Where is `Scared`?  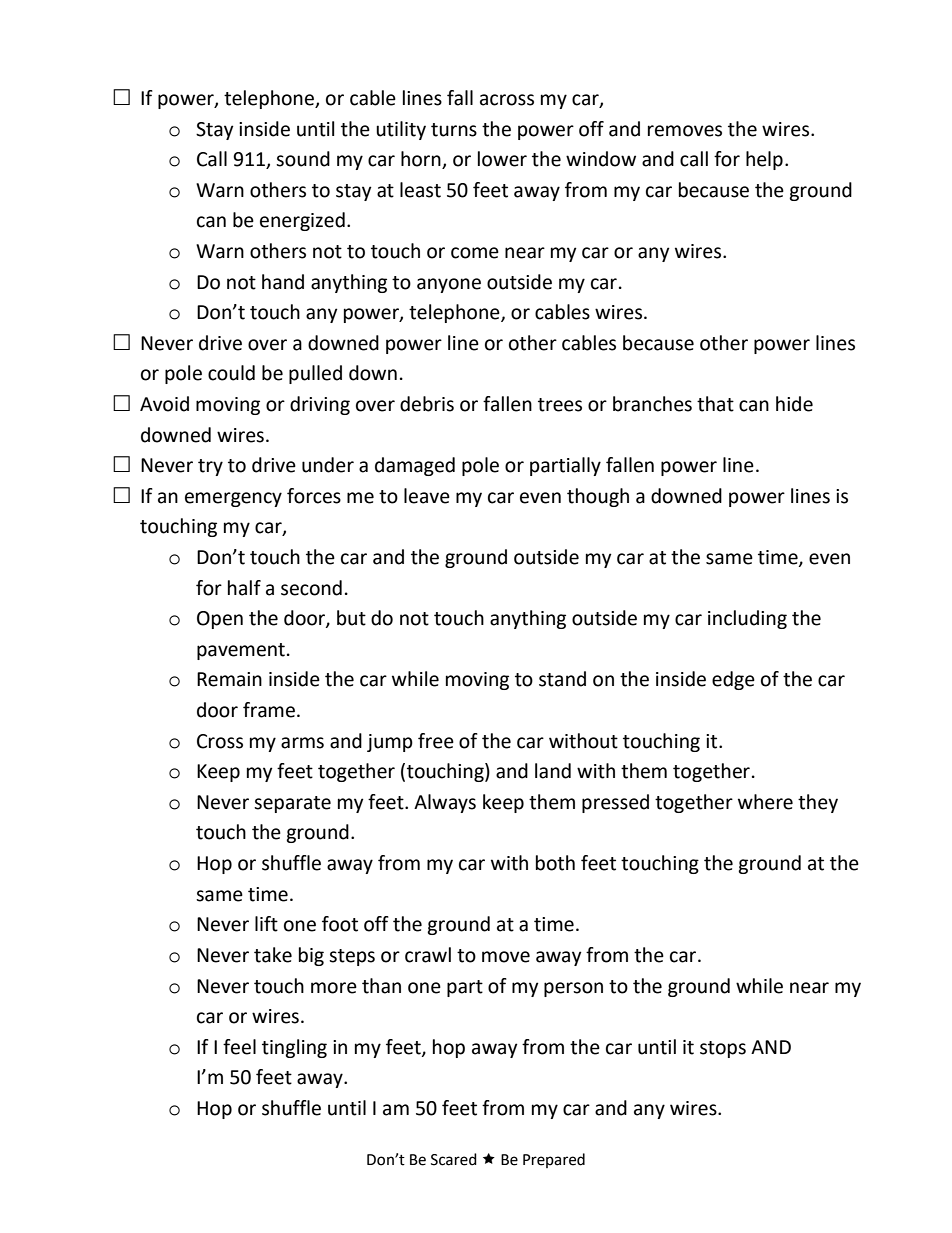
Scared is located at coordinates (454, 1159).
